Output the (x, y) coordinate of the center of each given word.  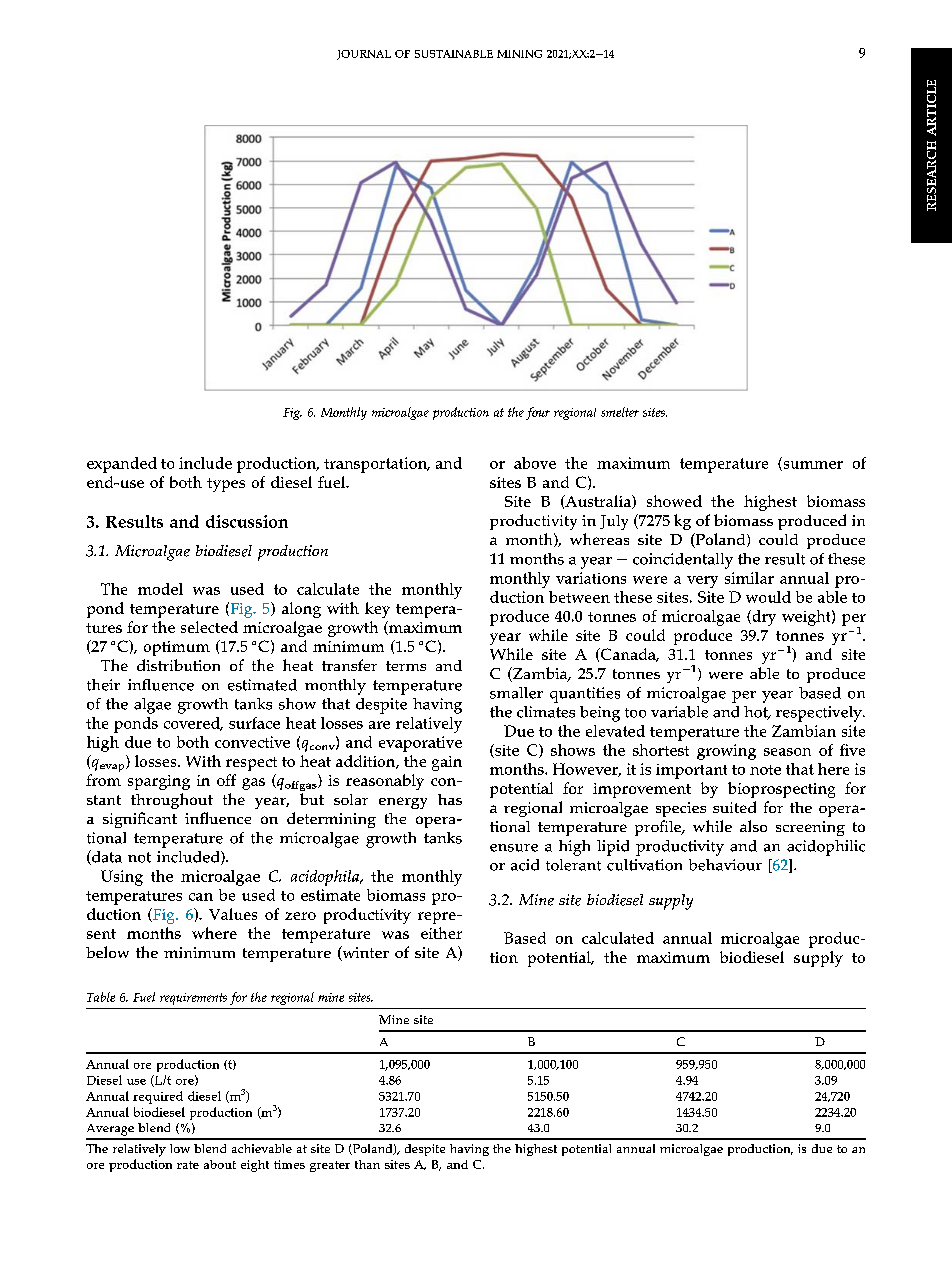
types (226, 485)
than (367, 1164)
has (450, 799)
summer (812, 466)
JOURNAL (364, 55)
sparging (159, 782)
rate (188, 1165)
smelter (620, 412)
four (538, 413)
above (535, 463)
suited (734, 807)
